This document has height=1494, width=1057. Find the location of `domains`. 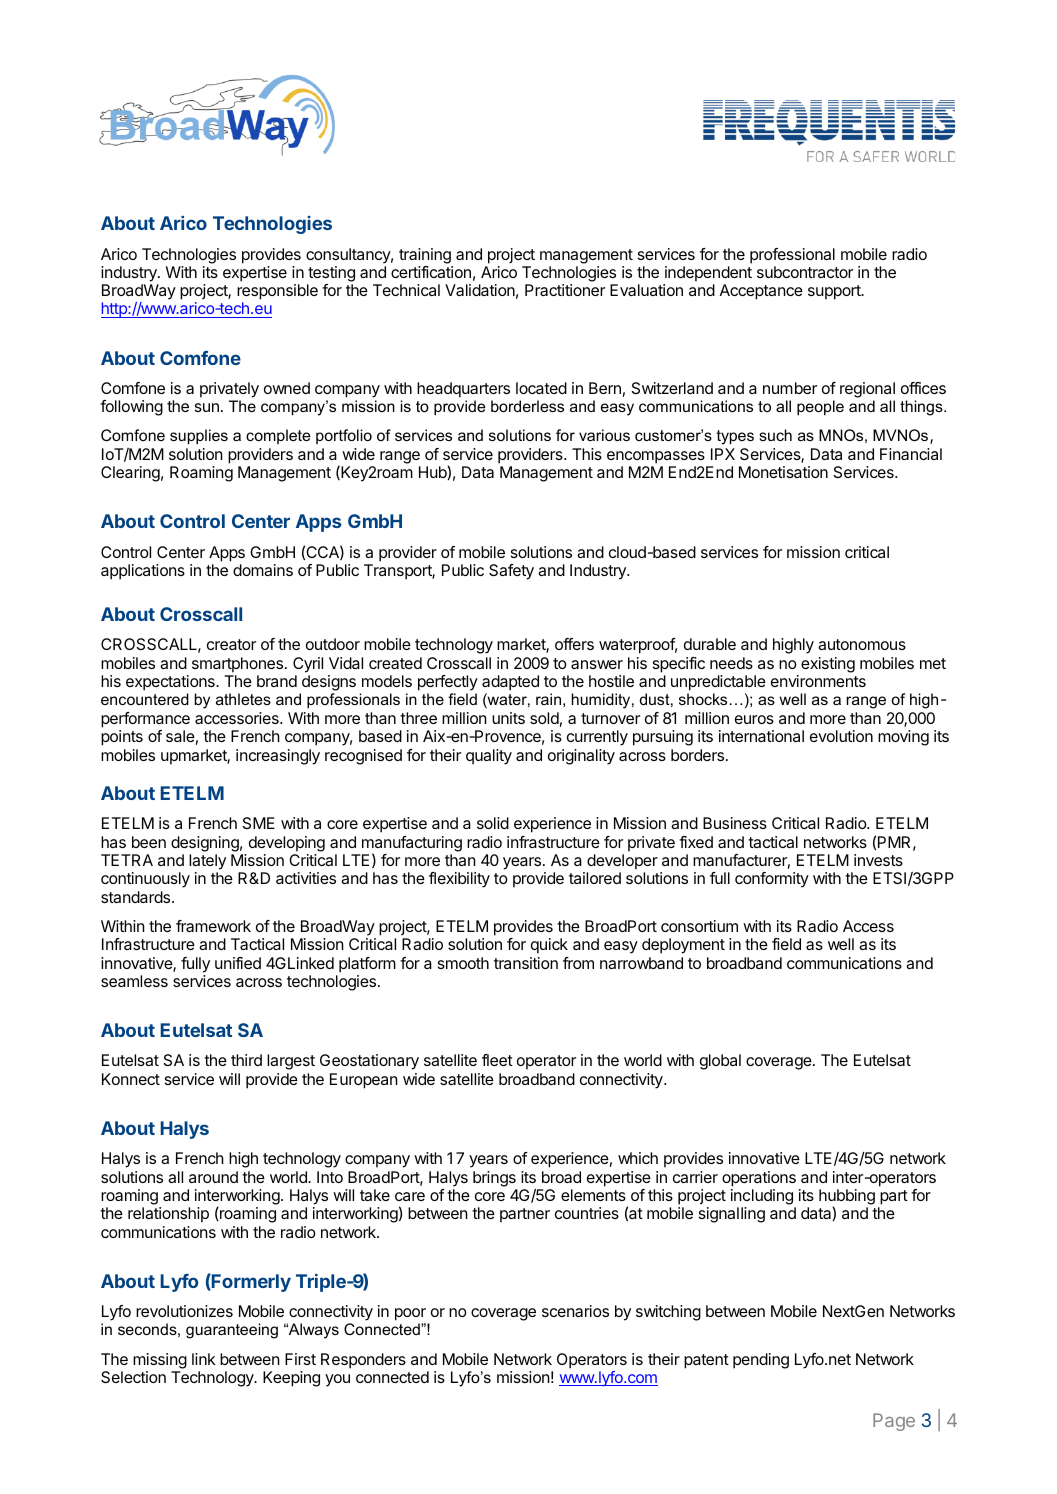

domains is located at coordinates (263, 570).
